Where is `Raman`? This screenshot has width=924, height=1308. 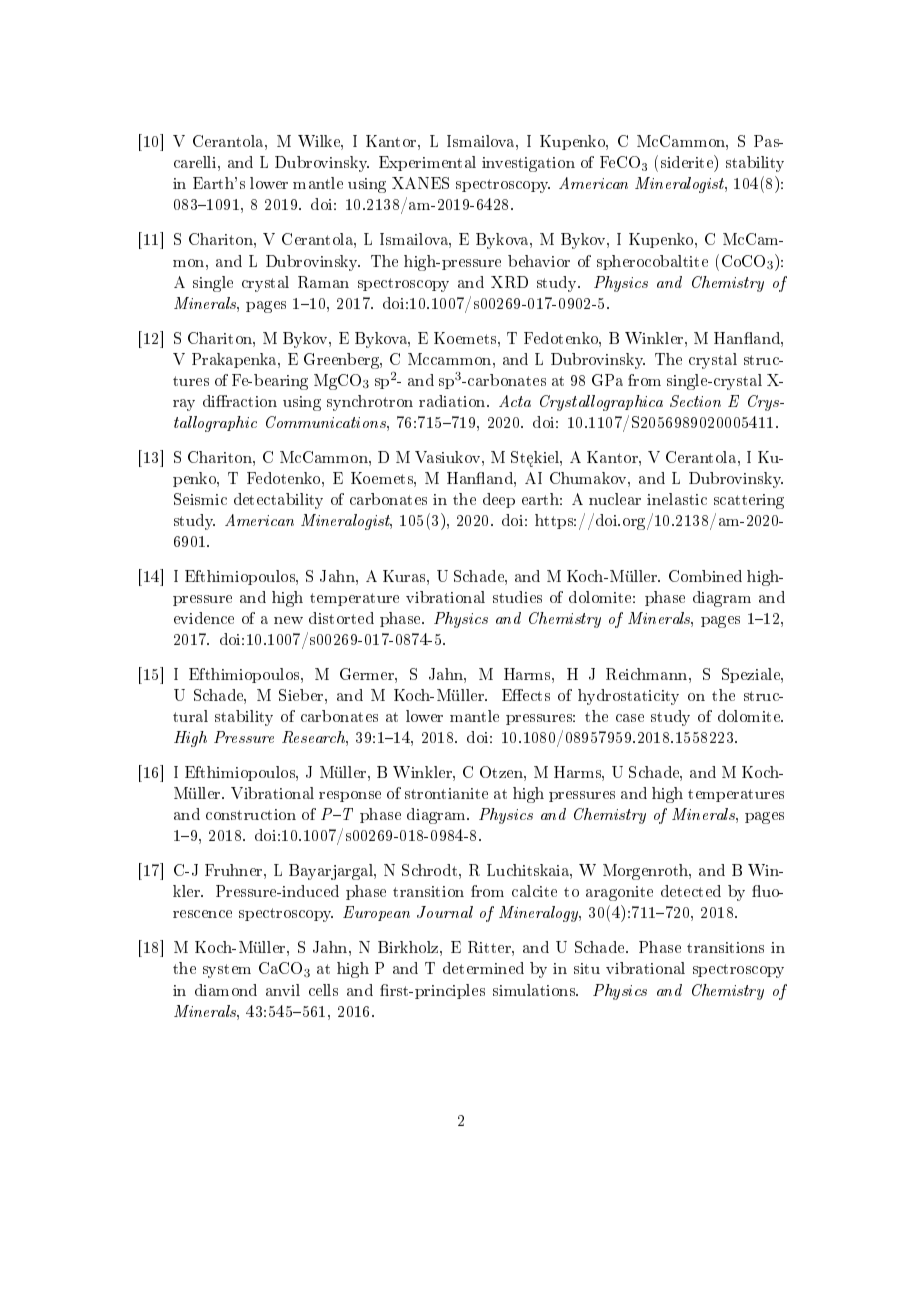
Raman is located at coordinates (323, 282).
